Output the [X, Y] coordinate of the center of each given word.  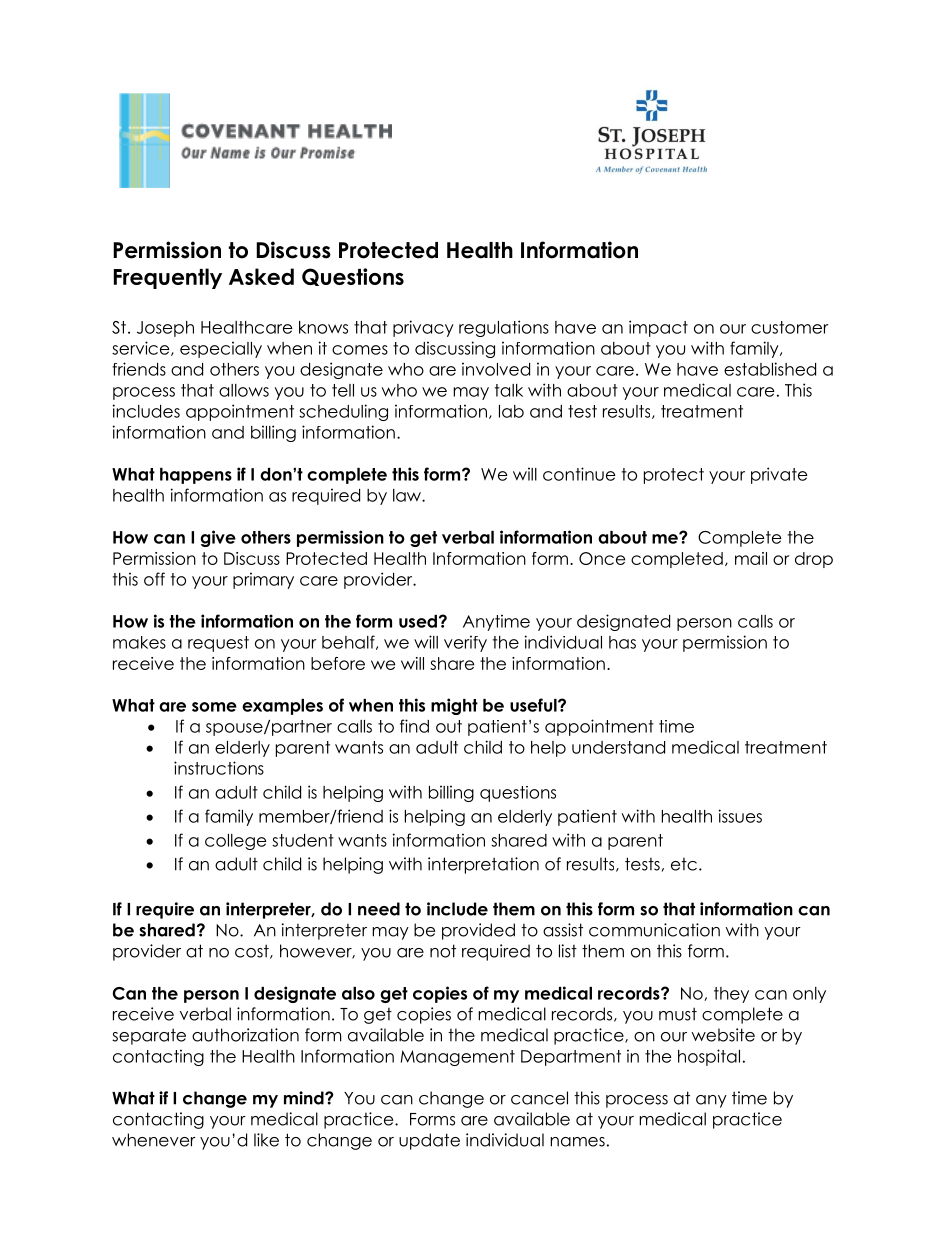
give [218, 538]
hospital [709, 1057]
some [214, 707]
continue [579, 474]
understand [618, 747]
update [429, 1141]
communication [654, 930]
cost [253, 951]
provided [478, 931]
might [454, 706]
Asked [261, 276]
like [266, 1140]
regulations [504, 328]
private [779, 475]
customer [790, 327]
